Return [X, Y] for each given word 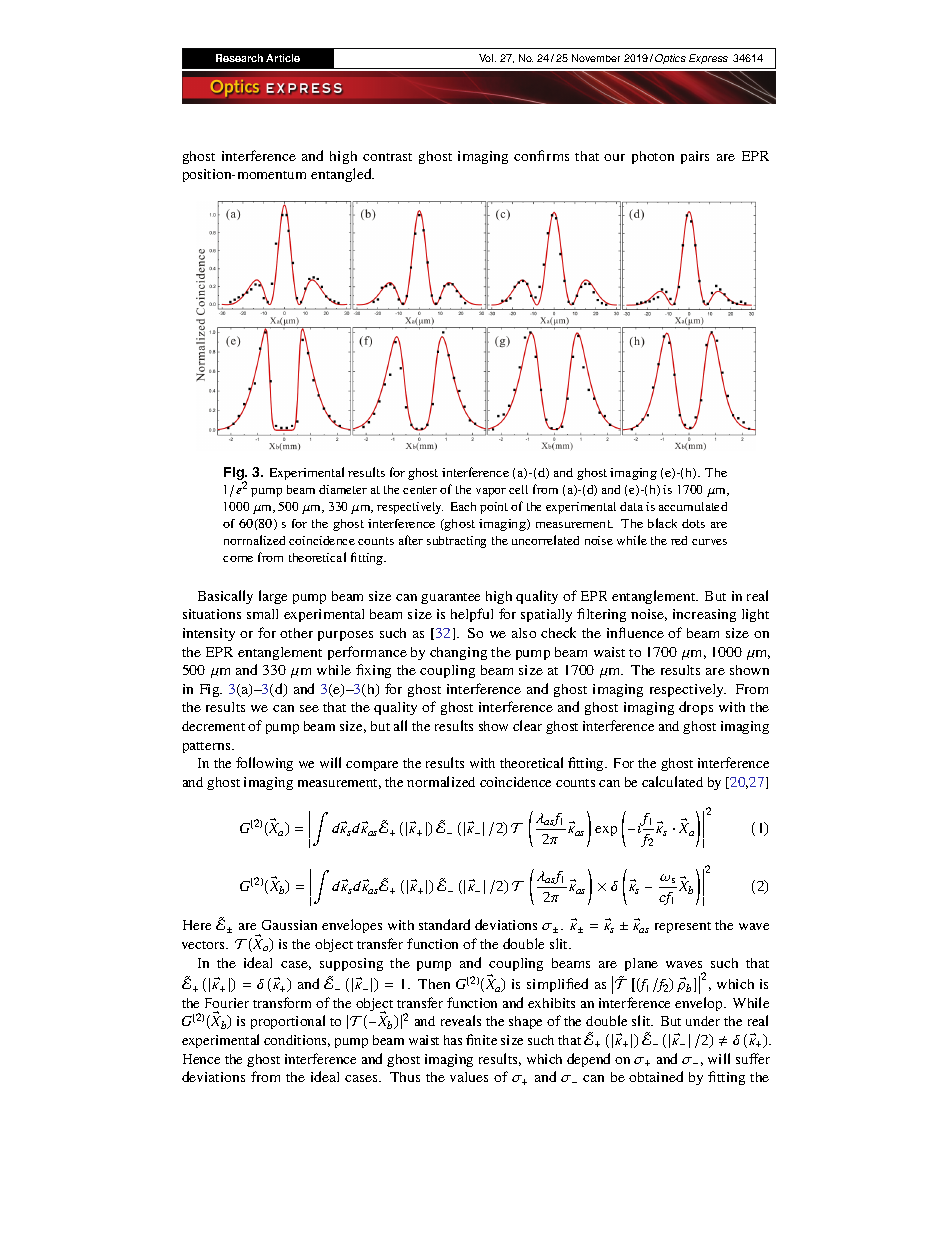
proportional [288, 1022]
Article [283, 58]
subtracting [456, 542]
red [679, 540]
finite [481, 1039]
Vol [487, 58]
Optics [670, 59]
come [238, 559]
